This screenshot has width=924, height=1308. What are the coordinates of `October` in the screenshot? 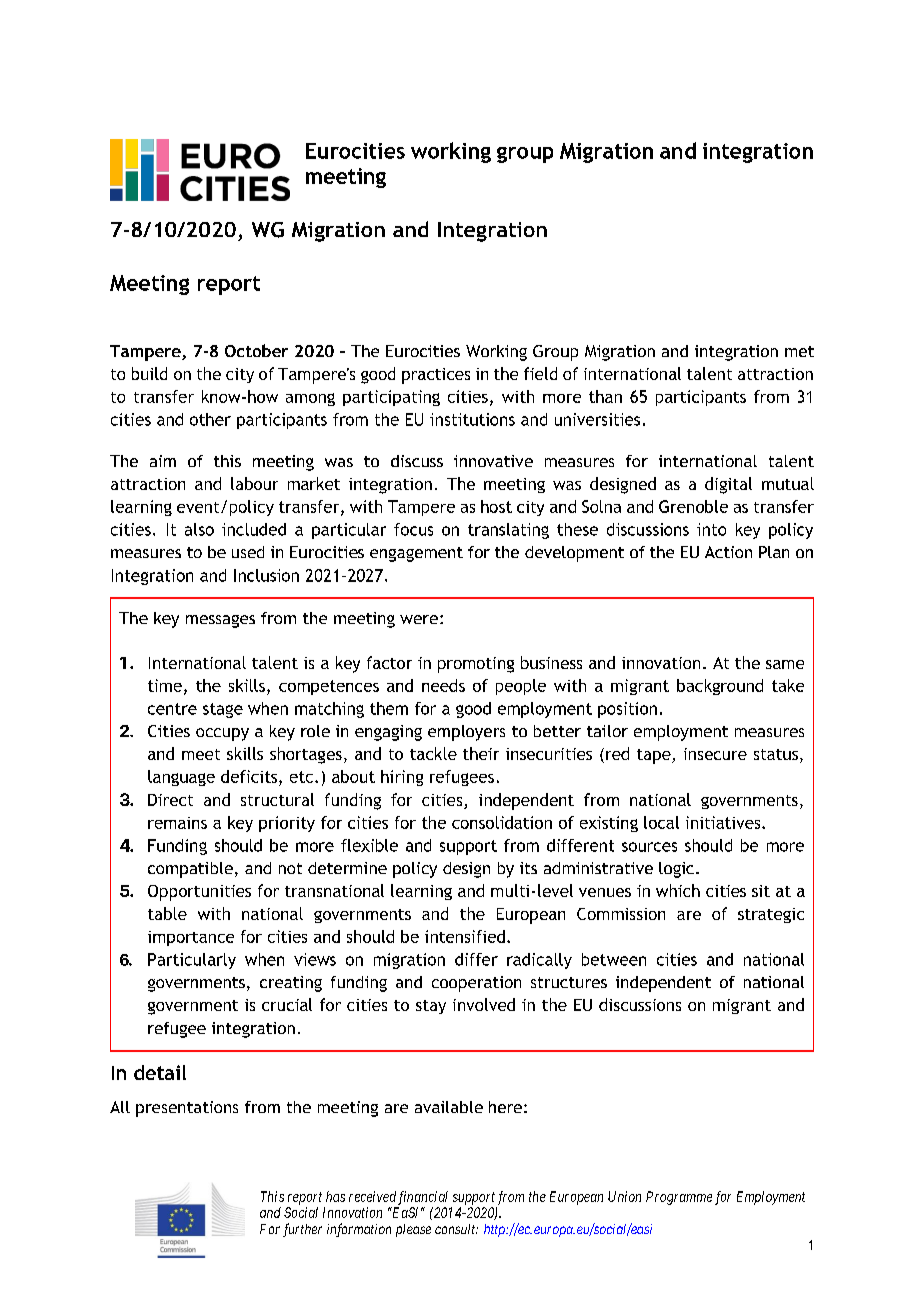 It's located at (256, 350).
